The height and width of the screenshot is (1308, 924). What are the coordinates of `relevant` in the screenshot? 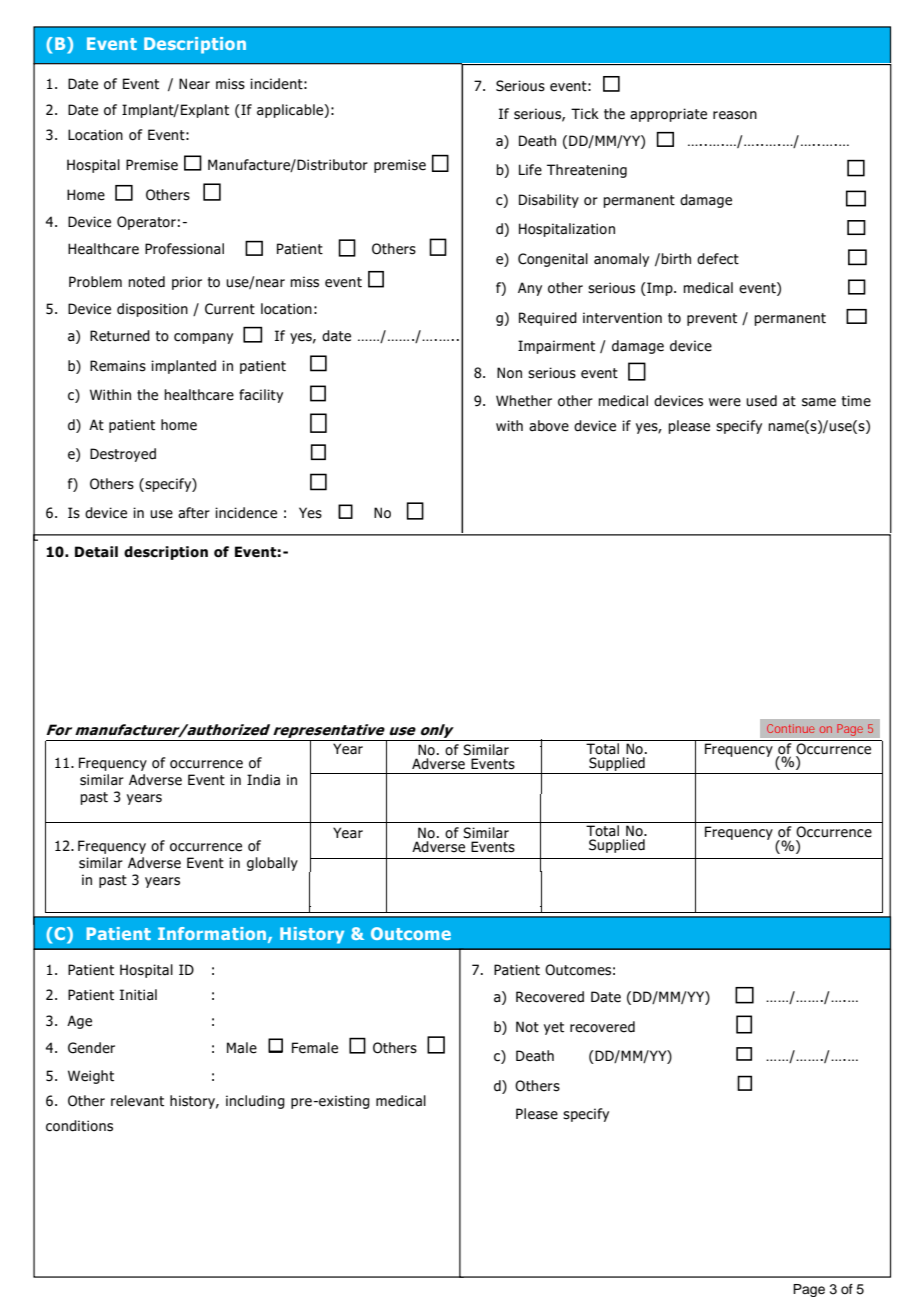 It's located at (137, 1101).
